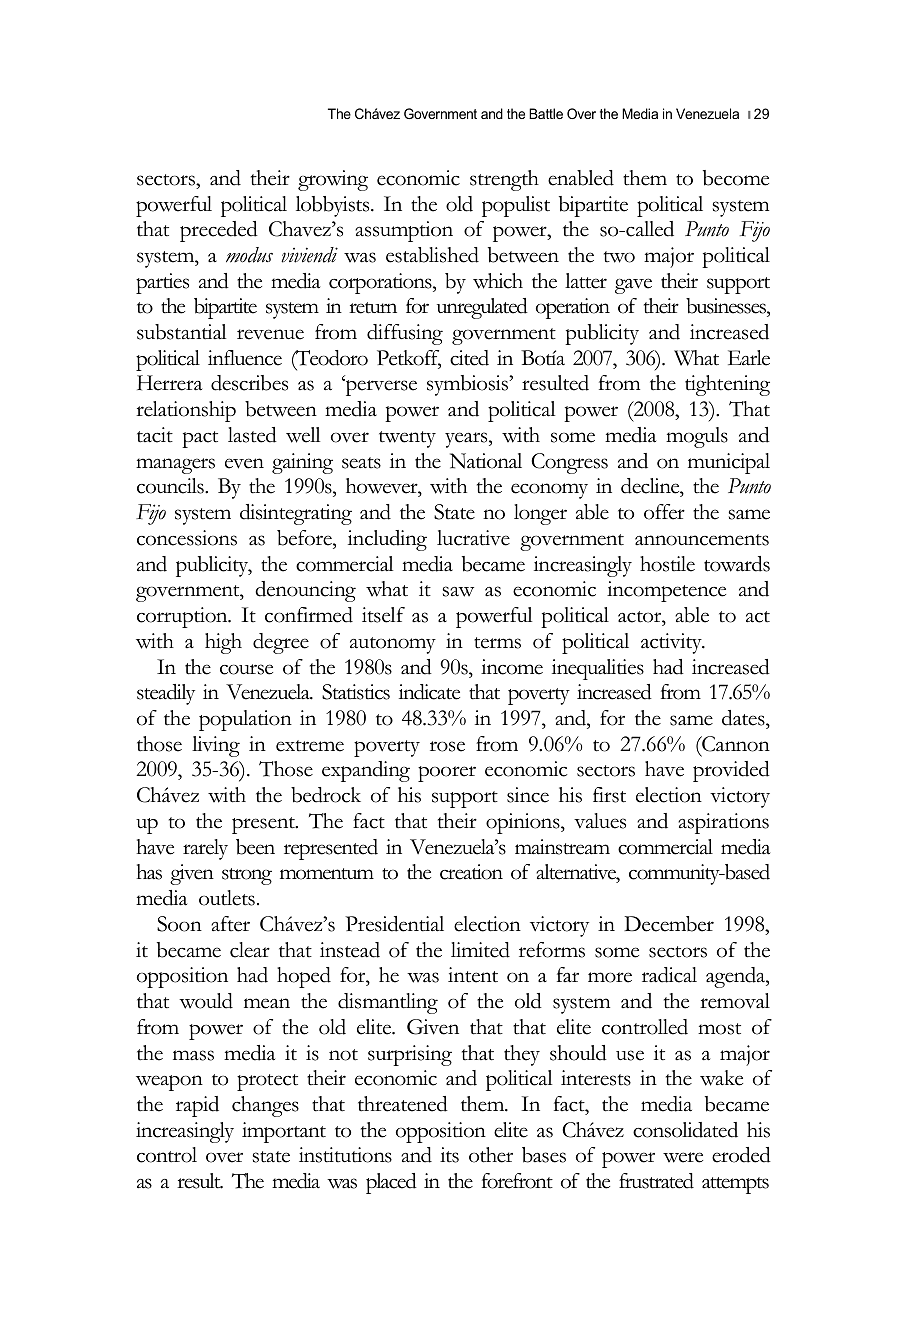 The width and height of the screenshot is (906, 1332). Describe the element at coordinates (219, 231) in the screenshot. I see `preceded` at that location.
